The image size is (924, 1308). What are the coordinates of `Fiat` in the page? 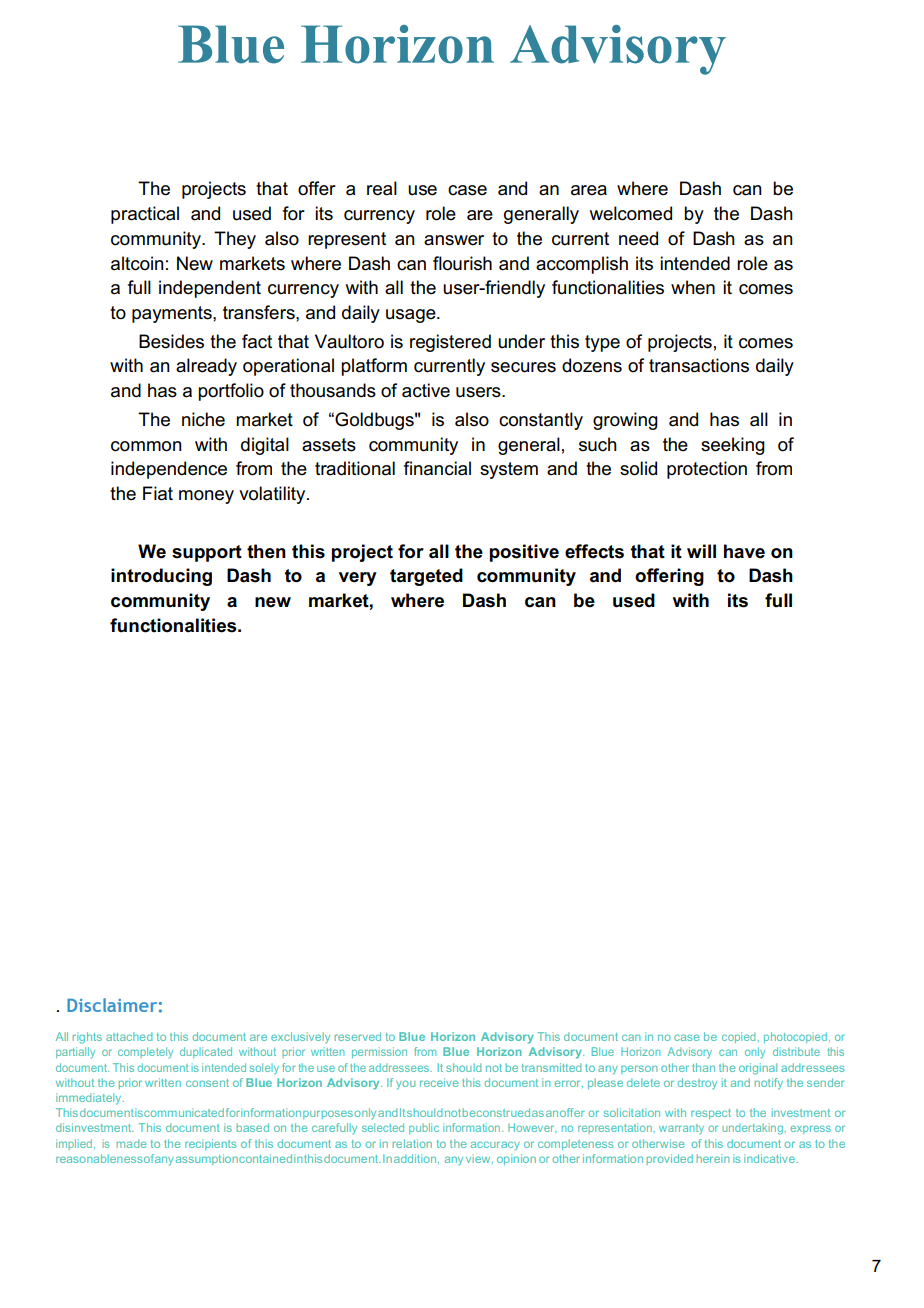 It's located at (158, 493).
